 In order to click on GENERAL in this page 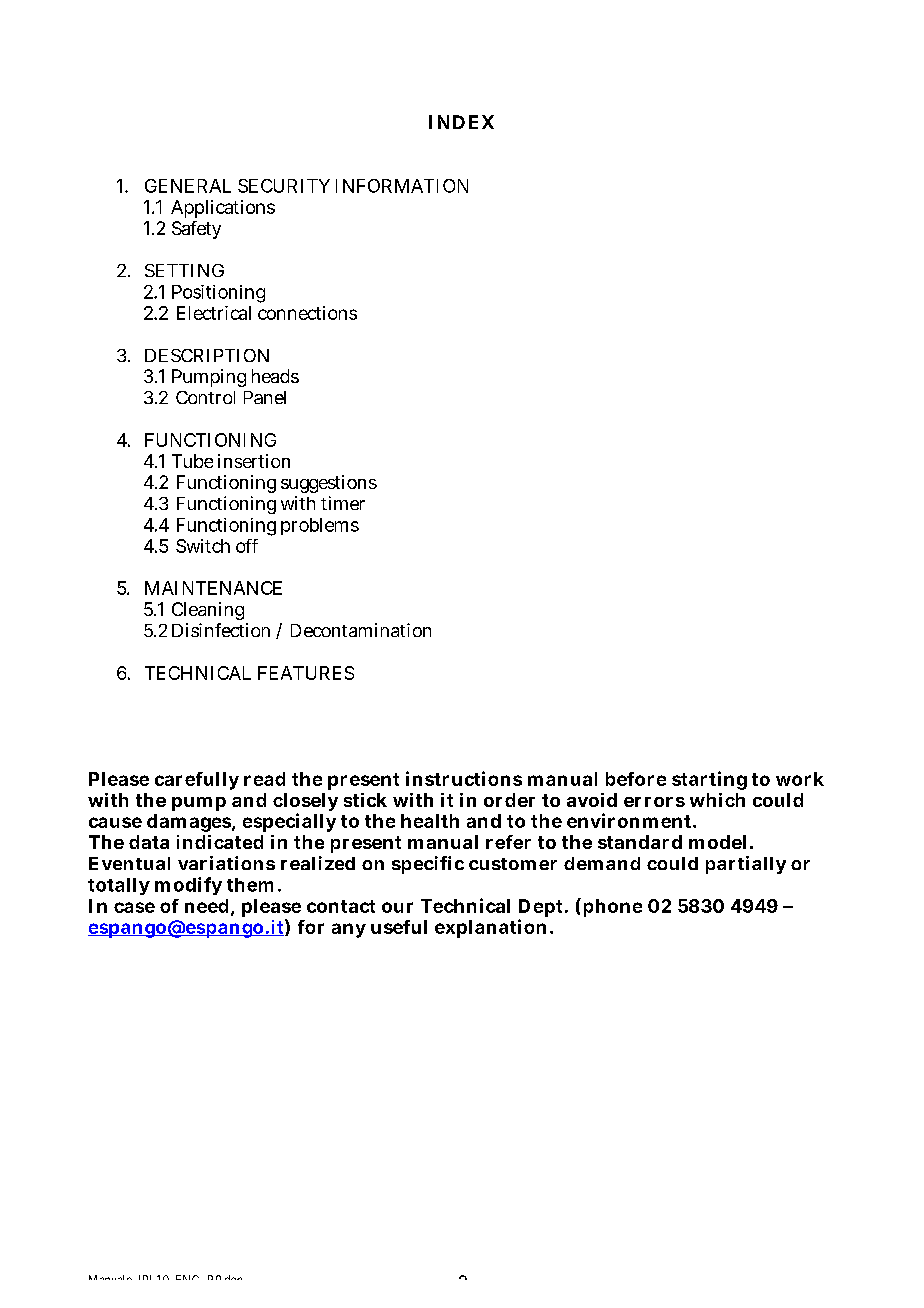, I will do `click(188, 186)`.
